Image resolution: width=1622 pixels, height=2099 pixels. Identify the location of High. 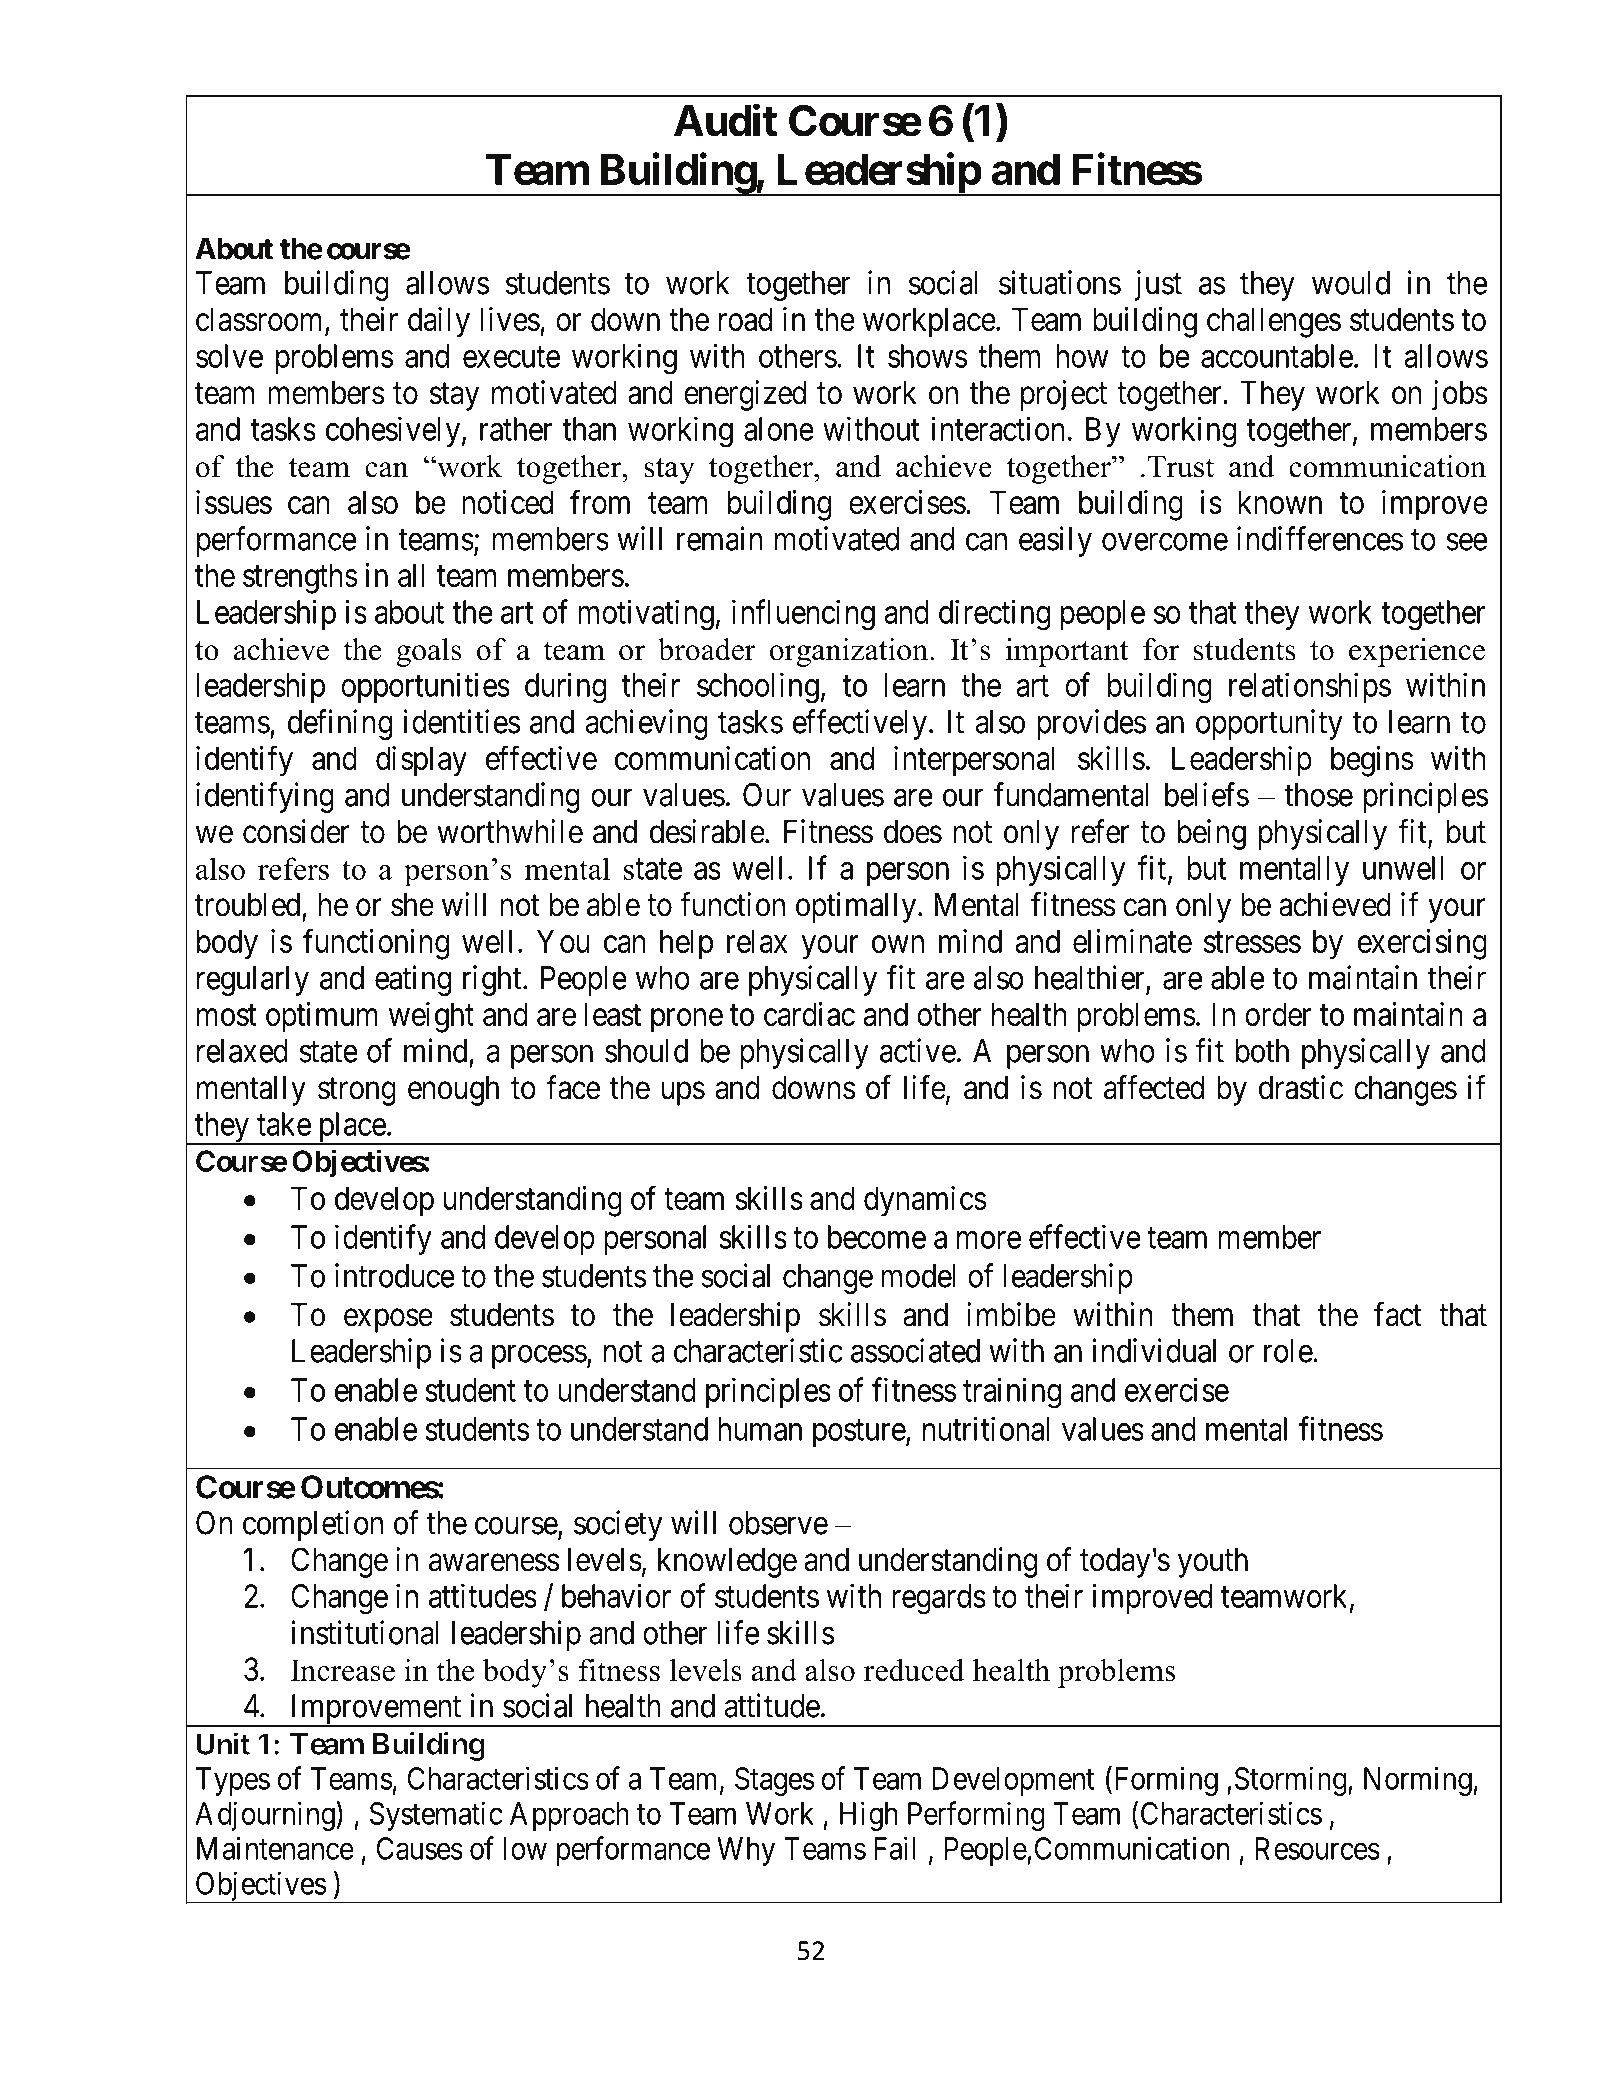
(868, 1816).
